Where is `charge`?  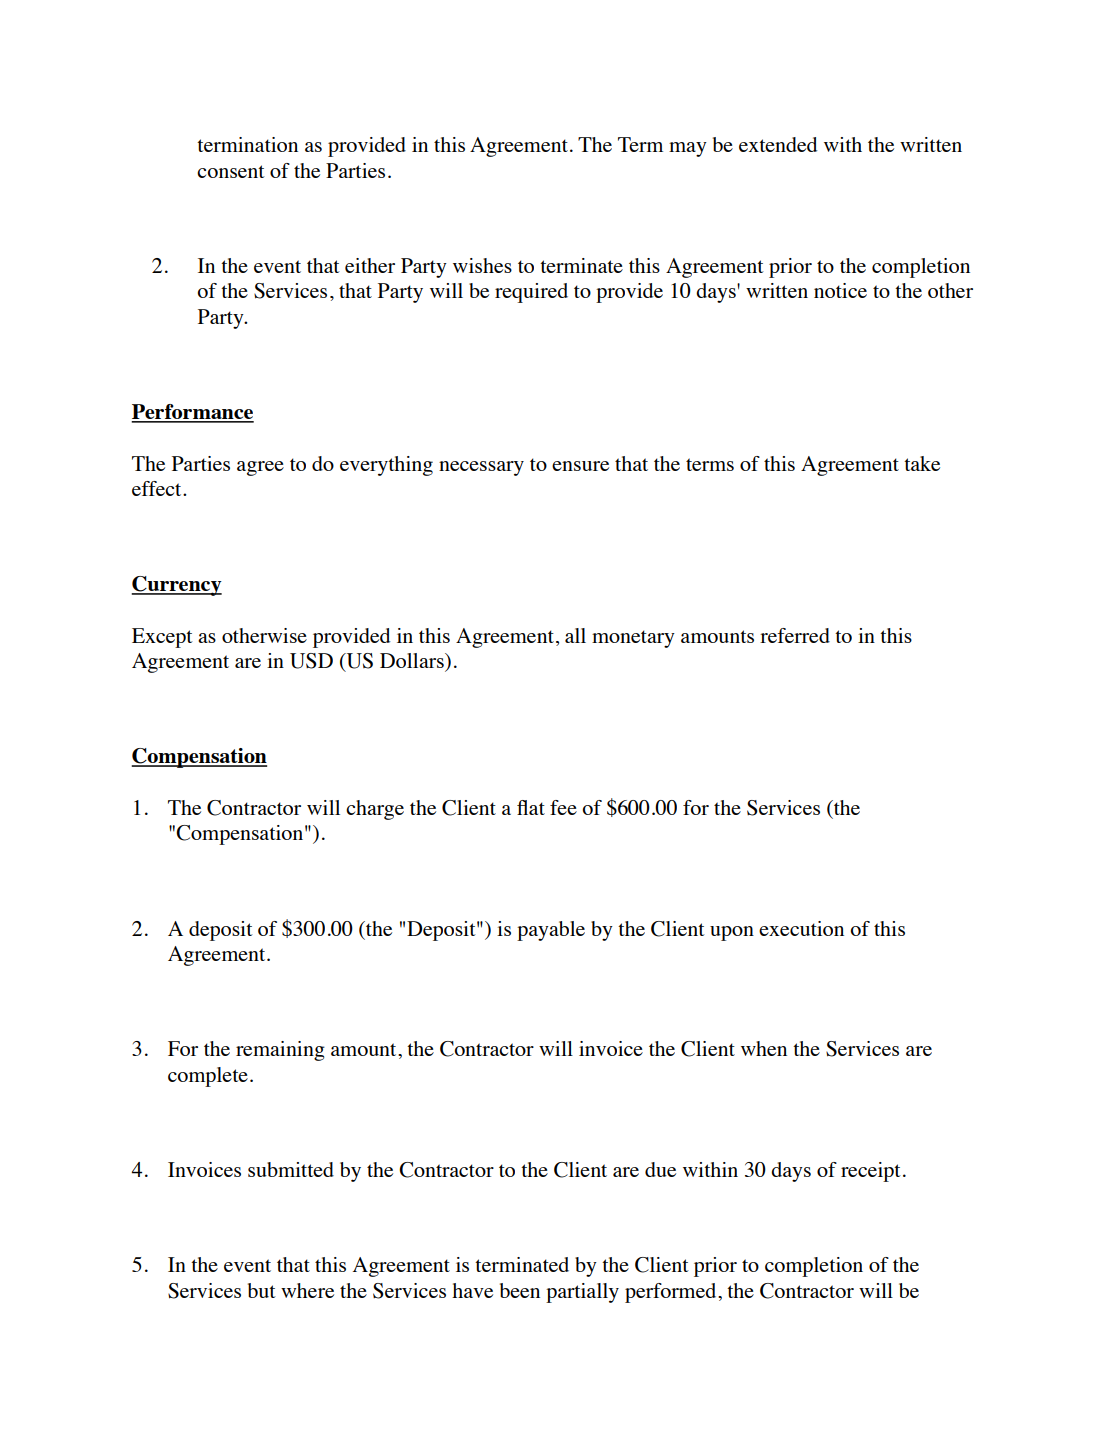 charge is located at coordinates (375, 810).
